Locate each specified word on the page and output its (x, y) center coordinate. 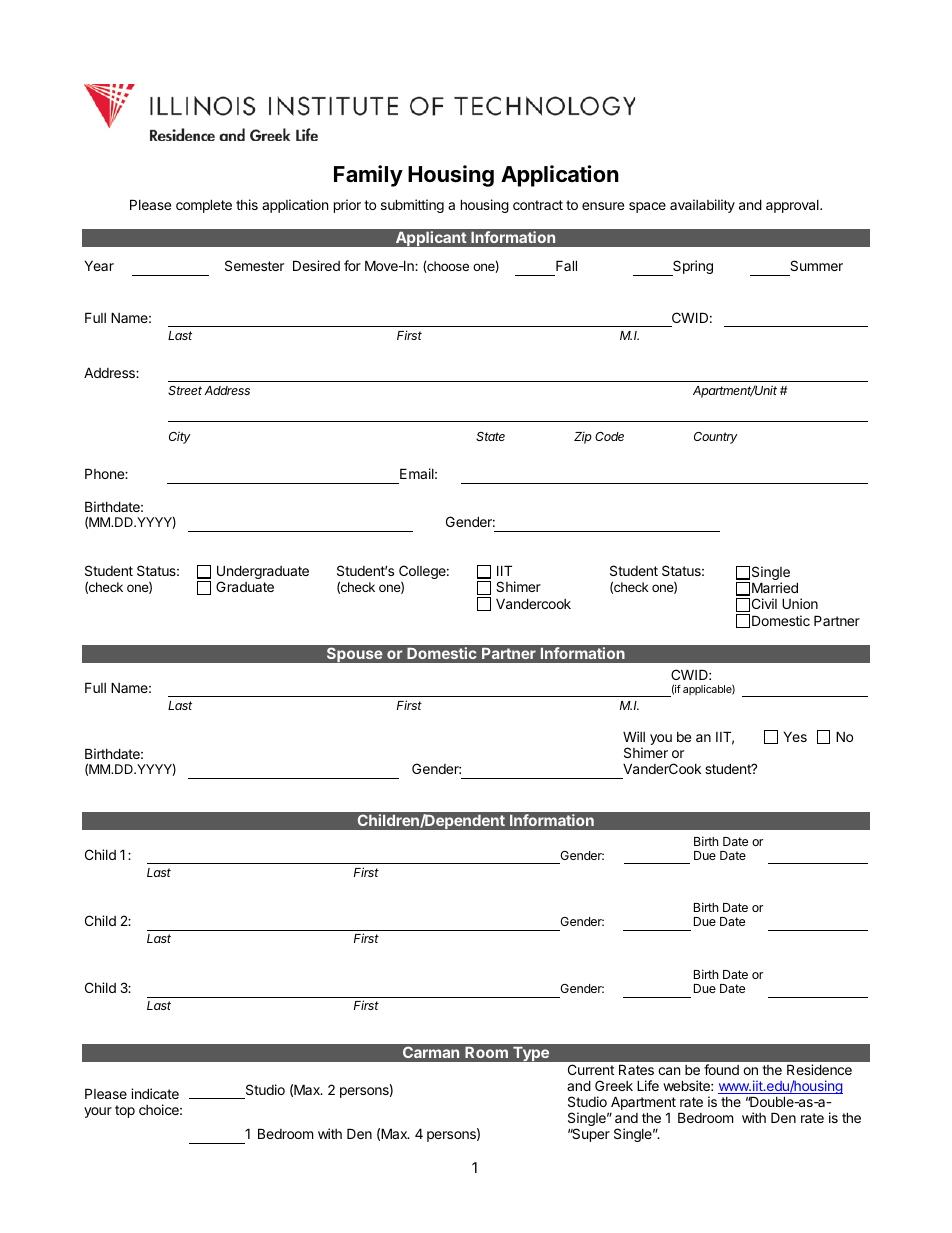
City (180, 437)
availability (702, 206)
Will (634, 736)
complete (204, 206)
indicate (155, 1093)
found (721, 1069)
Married (775, 587)
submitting (412, 206)
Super (590, 1135)
